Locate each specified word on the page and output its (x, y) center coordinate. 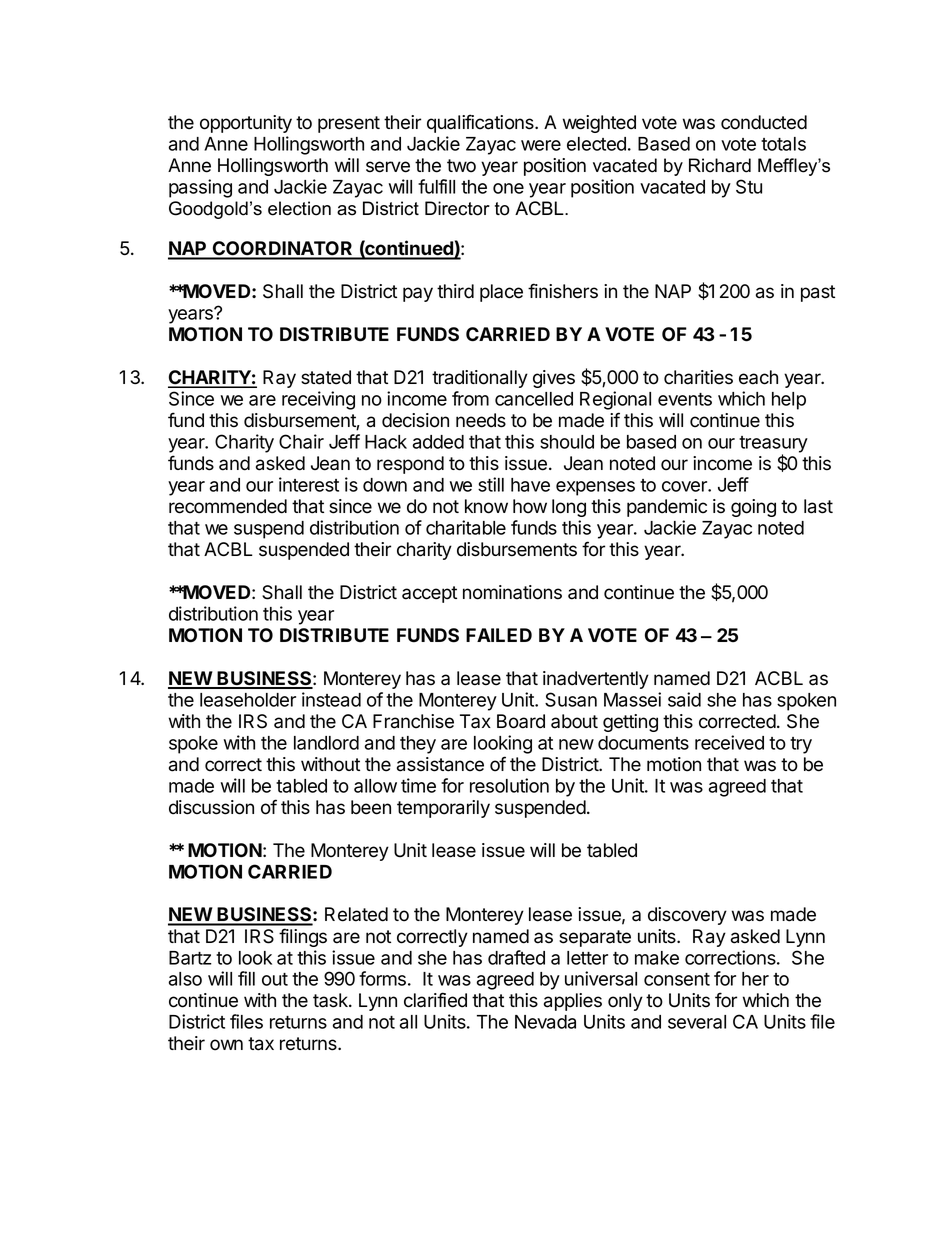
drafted (516, 957)
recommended (228, 506)
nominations (512, 592)
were (541, 145)
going (753, 508)
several (697, 1022)
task (331, 1000)
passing (200, 188)
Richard (720, 165)
